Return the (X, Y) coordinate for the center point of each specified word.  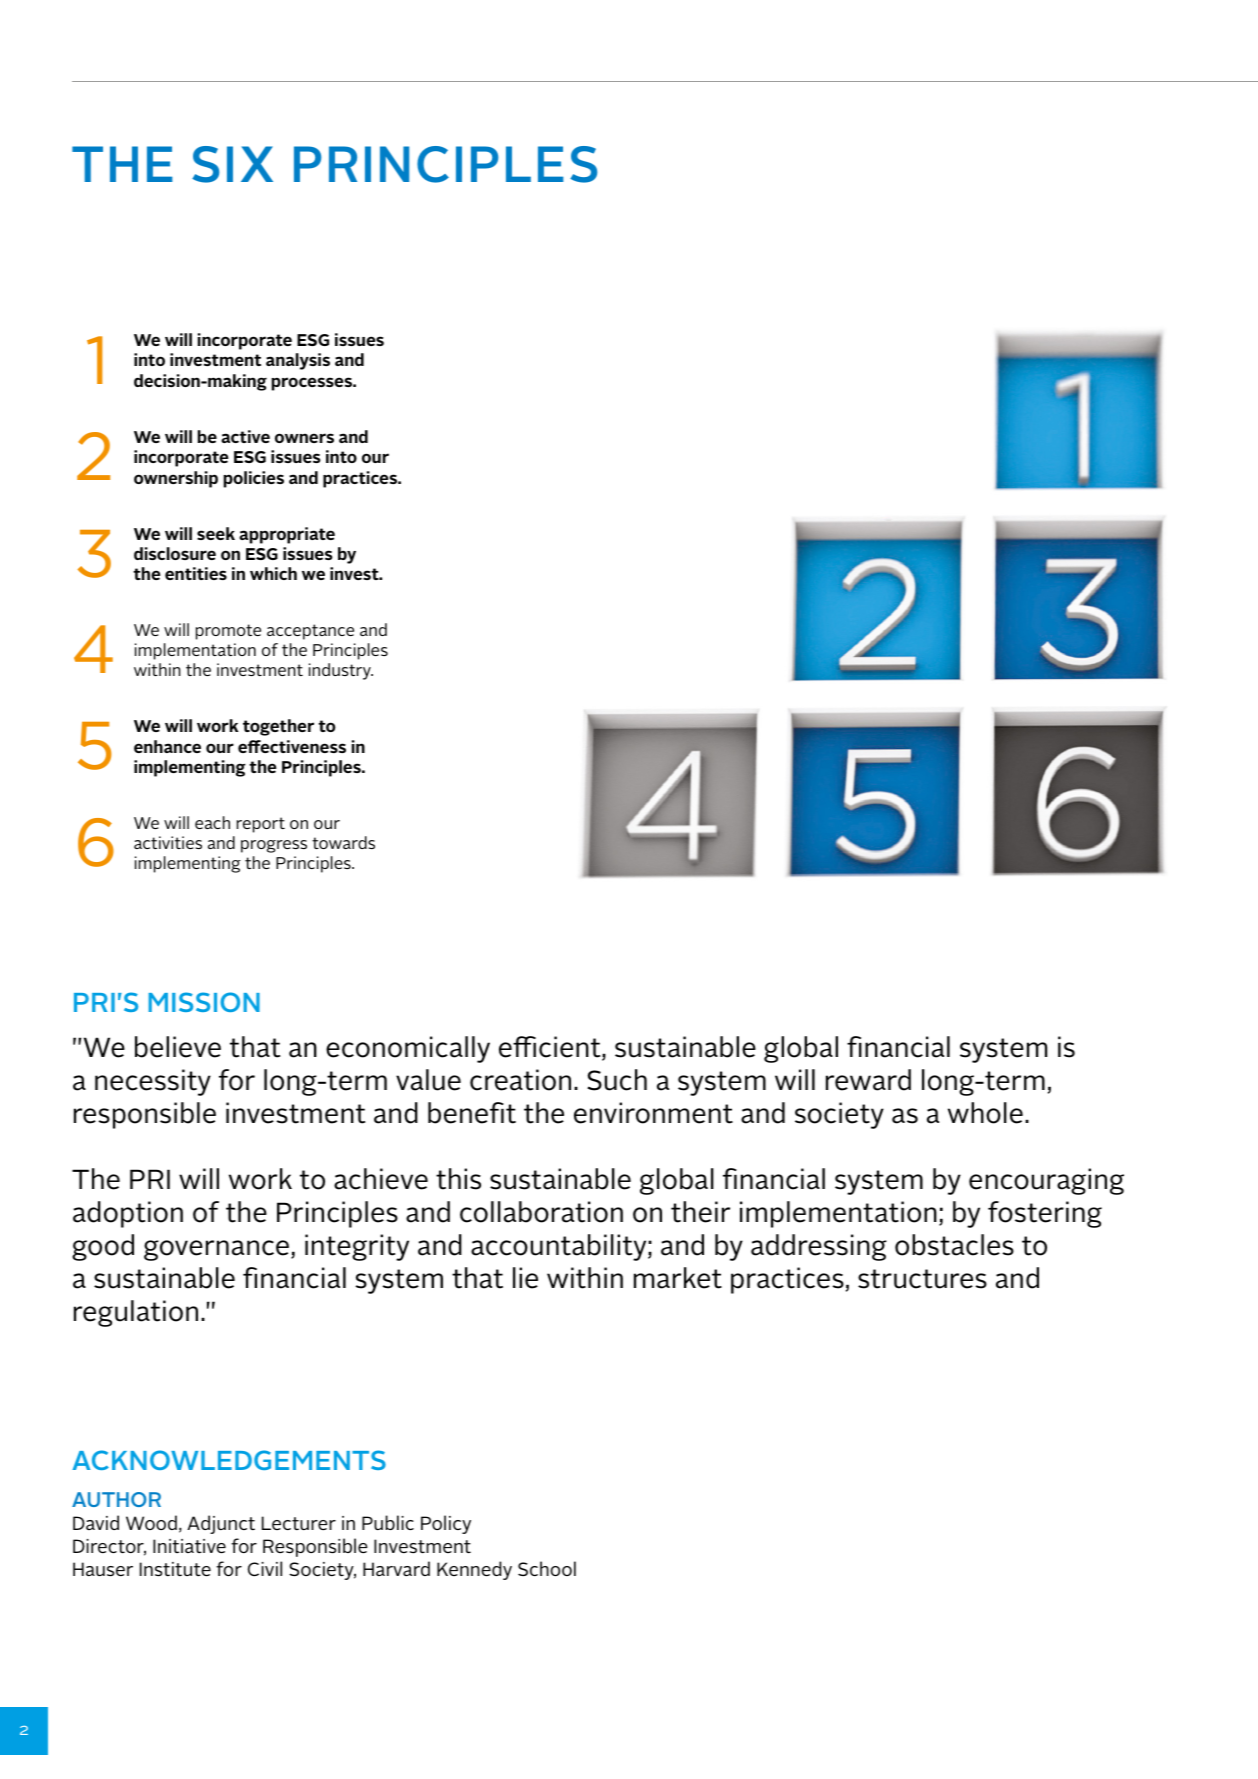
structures (922, 1279)
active (245, 436)
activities (168, 842)
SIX (232, 164)
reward (868, 1080)
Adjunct (221, 1524)
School (547, 1568)
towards (343, 842)
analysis (298, 361)
